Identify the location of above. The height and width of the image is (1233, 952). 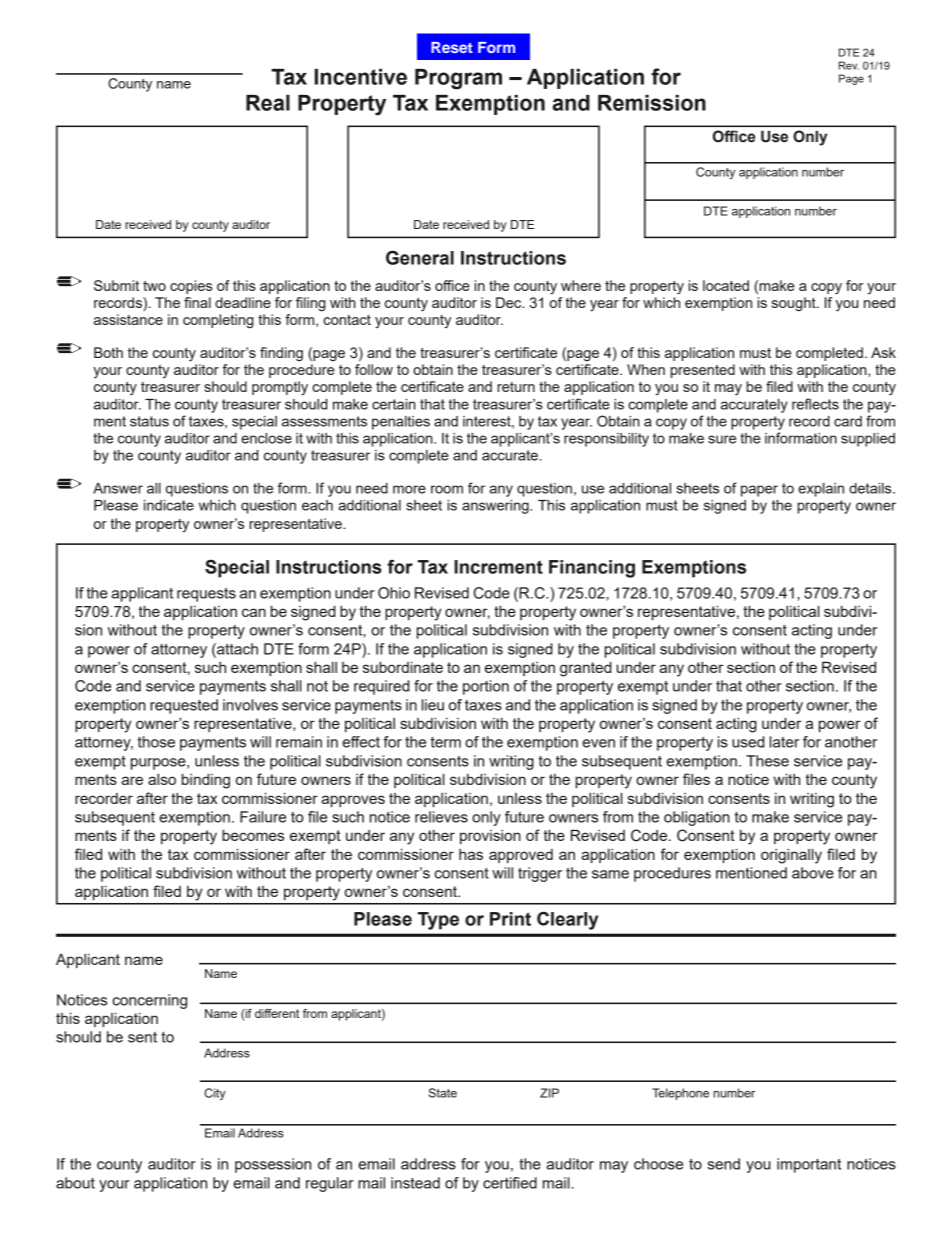
(813, 873).
